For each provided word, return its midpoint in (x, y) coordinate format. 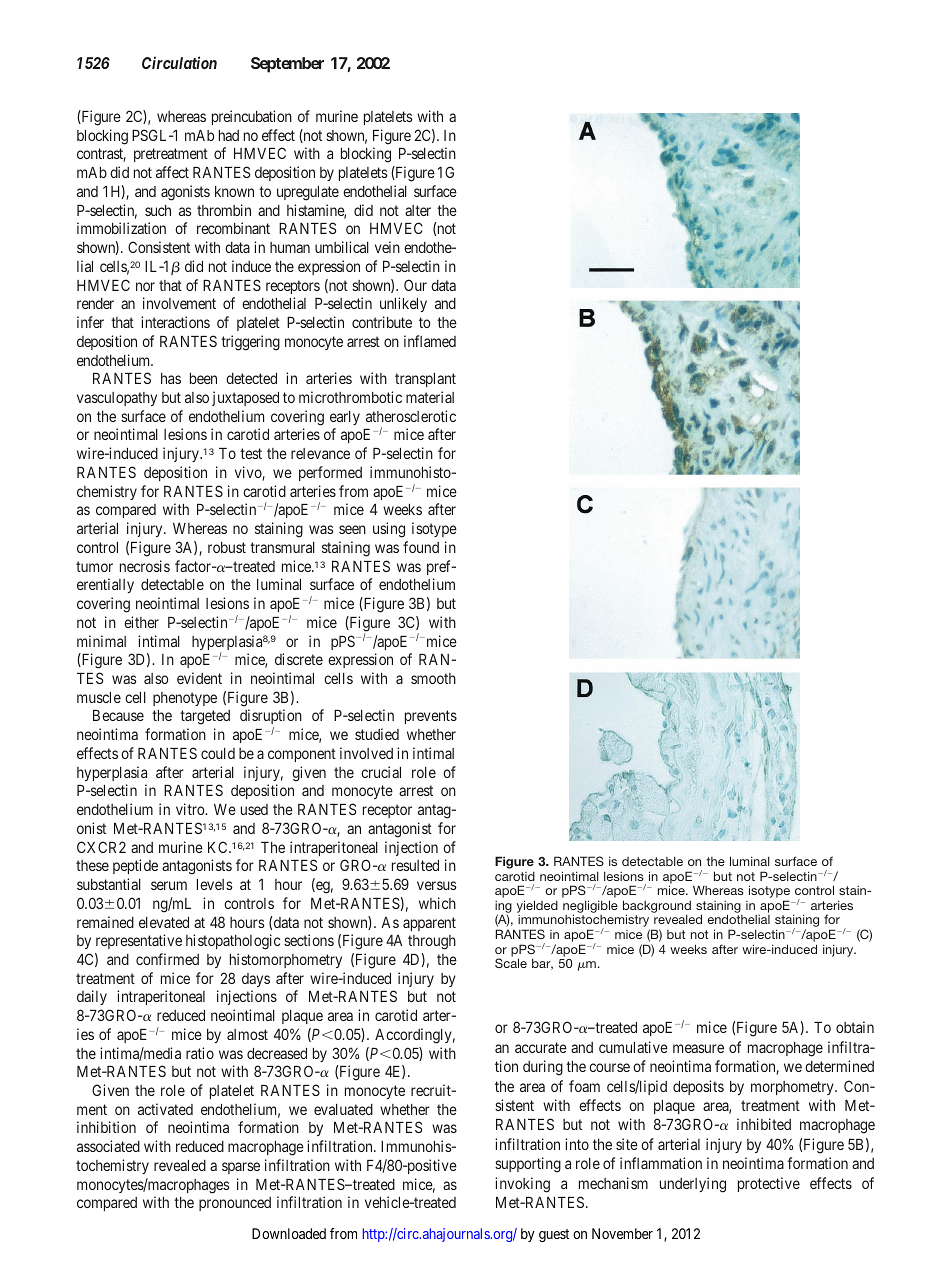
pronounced (235, 1204)
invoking (522, 1185)
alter (418, 210)
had (229, 135)
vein (387, 247)
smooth (433, 678)
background (657, 907)
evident (199, 678)
